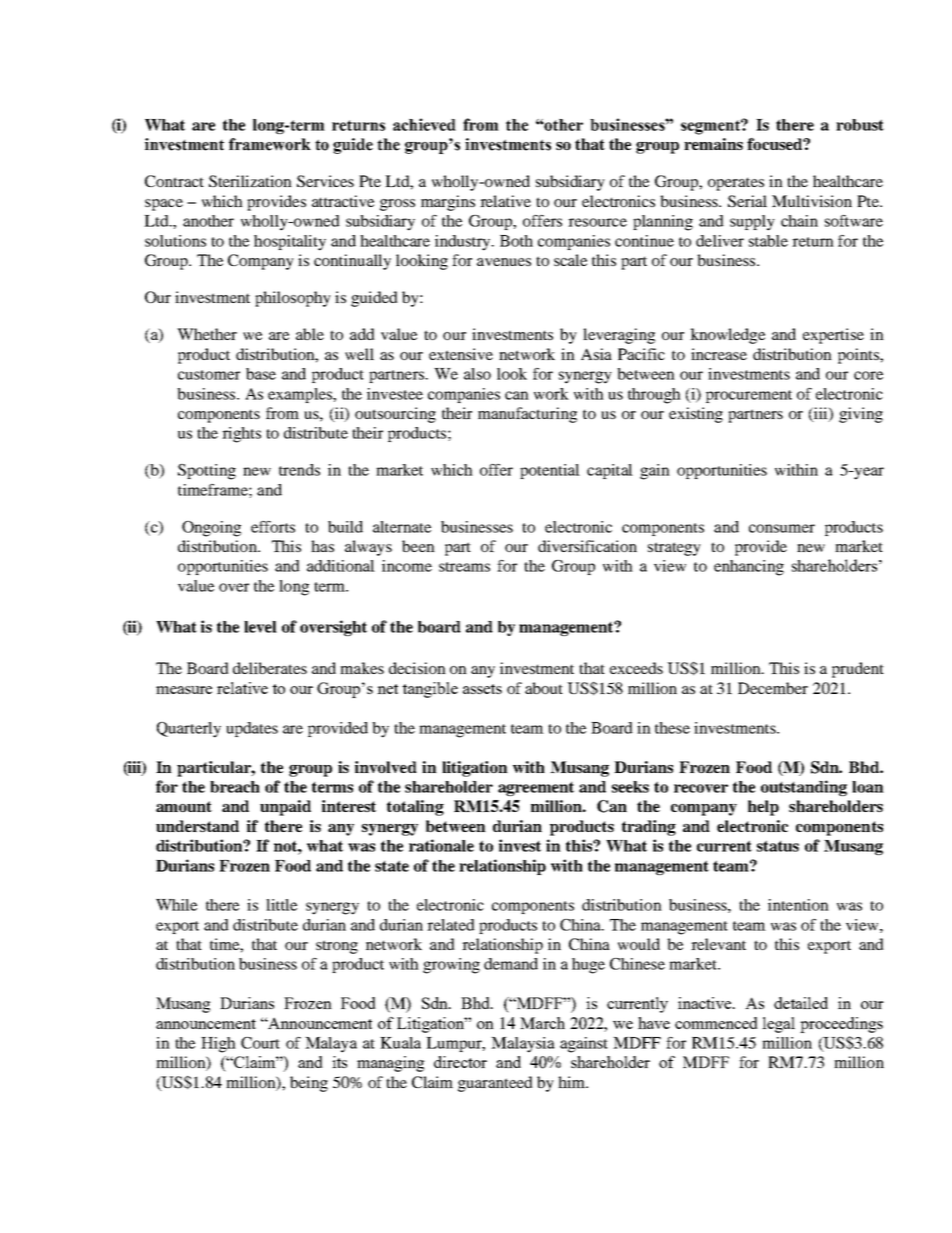 This screenshot has width=952, height=1233. I want to click on operates, so click(736, 184).
